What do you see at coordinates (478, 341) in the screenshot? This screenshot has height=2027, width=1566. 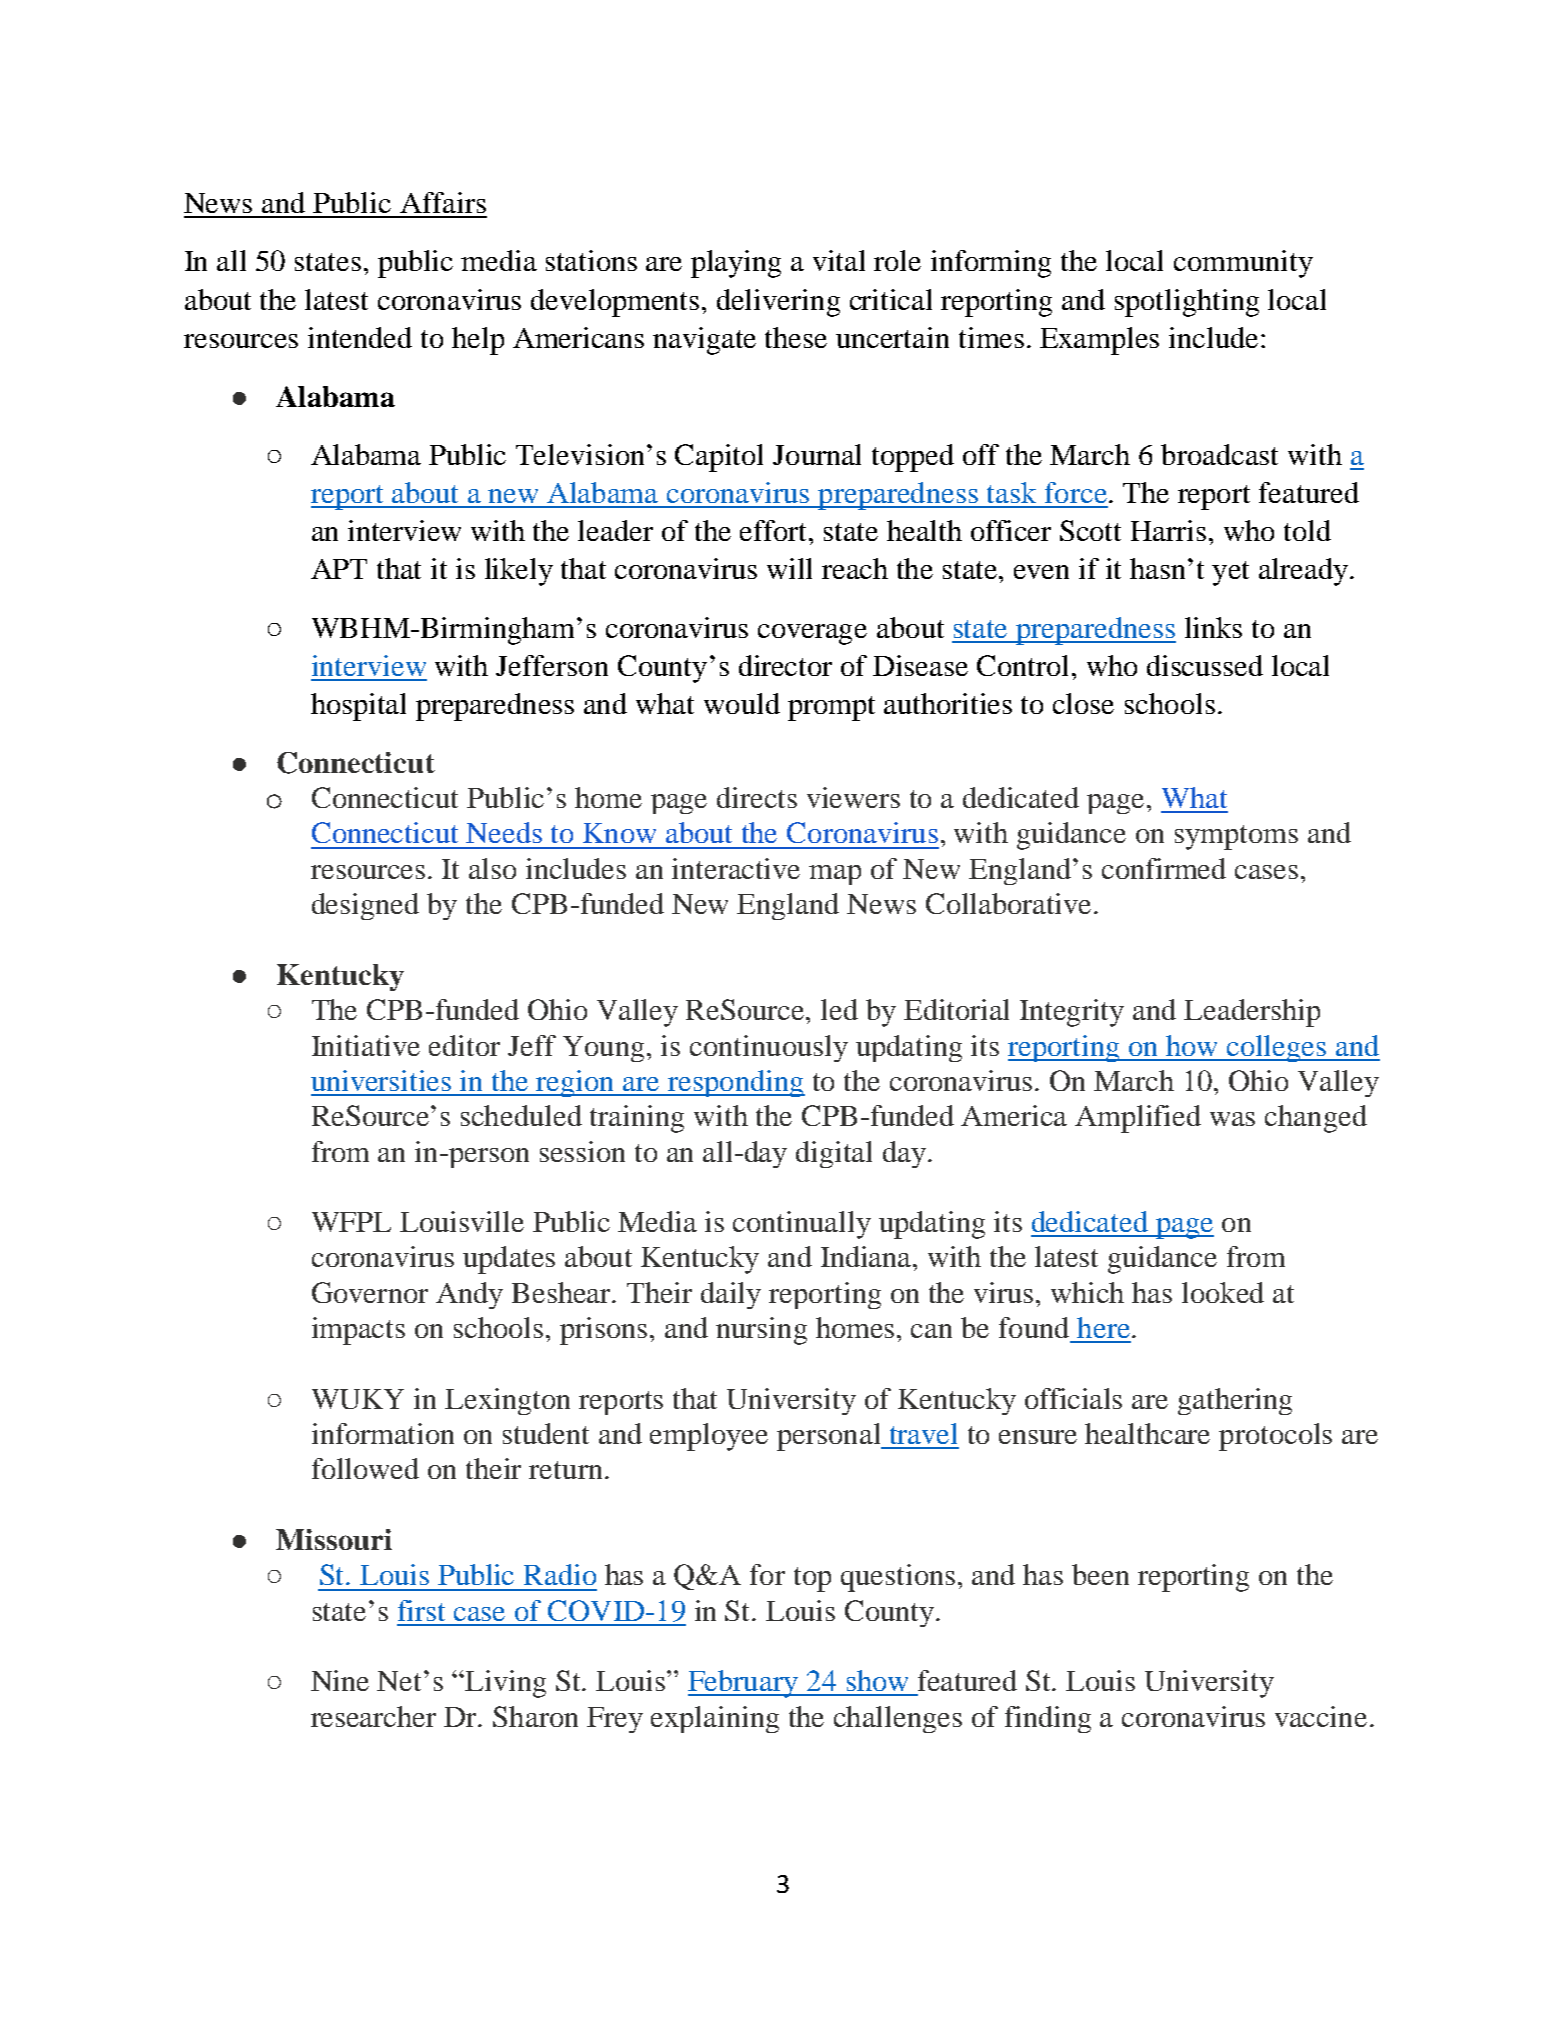 I see `help` at bounding box center [478, 341].
